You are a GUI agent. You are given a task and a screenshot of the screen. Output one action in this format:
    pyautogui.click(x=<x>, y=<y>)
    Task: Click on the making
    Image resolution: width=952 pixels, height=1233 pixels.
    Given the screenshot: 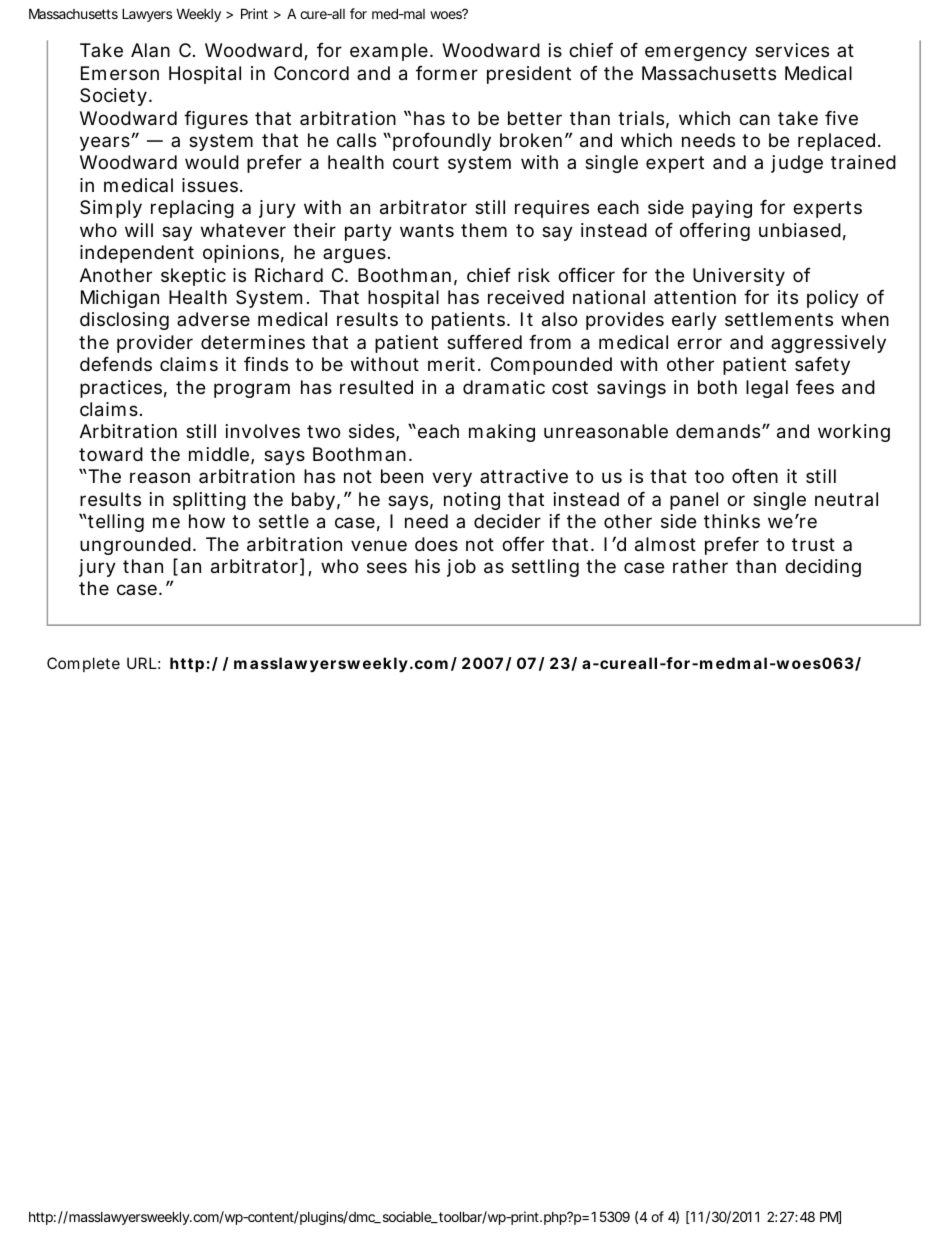 What is the action you would take?
    pyautogui.click(x=502, y=433)
